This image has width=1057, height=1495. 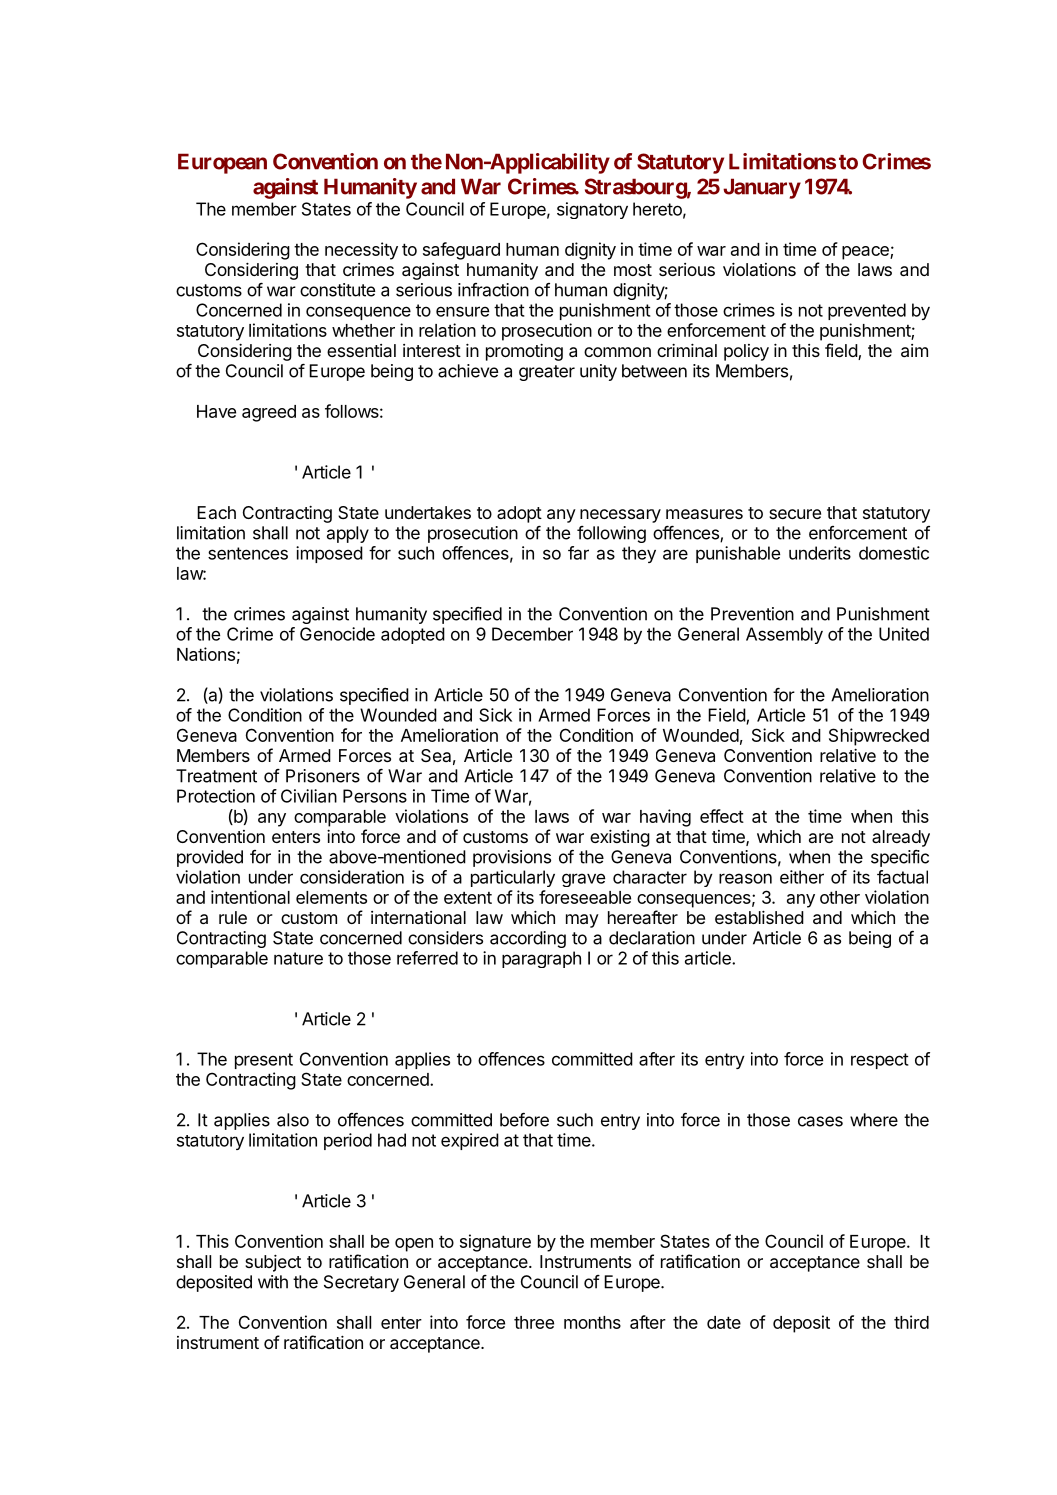 What do you see at coordinates (592, 210) in the image?
I see `signatory` at bounding box center [592, 210].
